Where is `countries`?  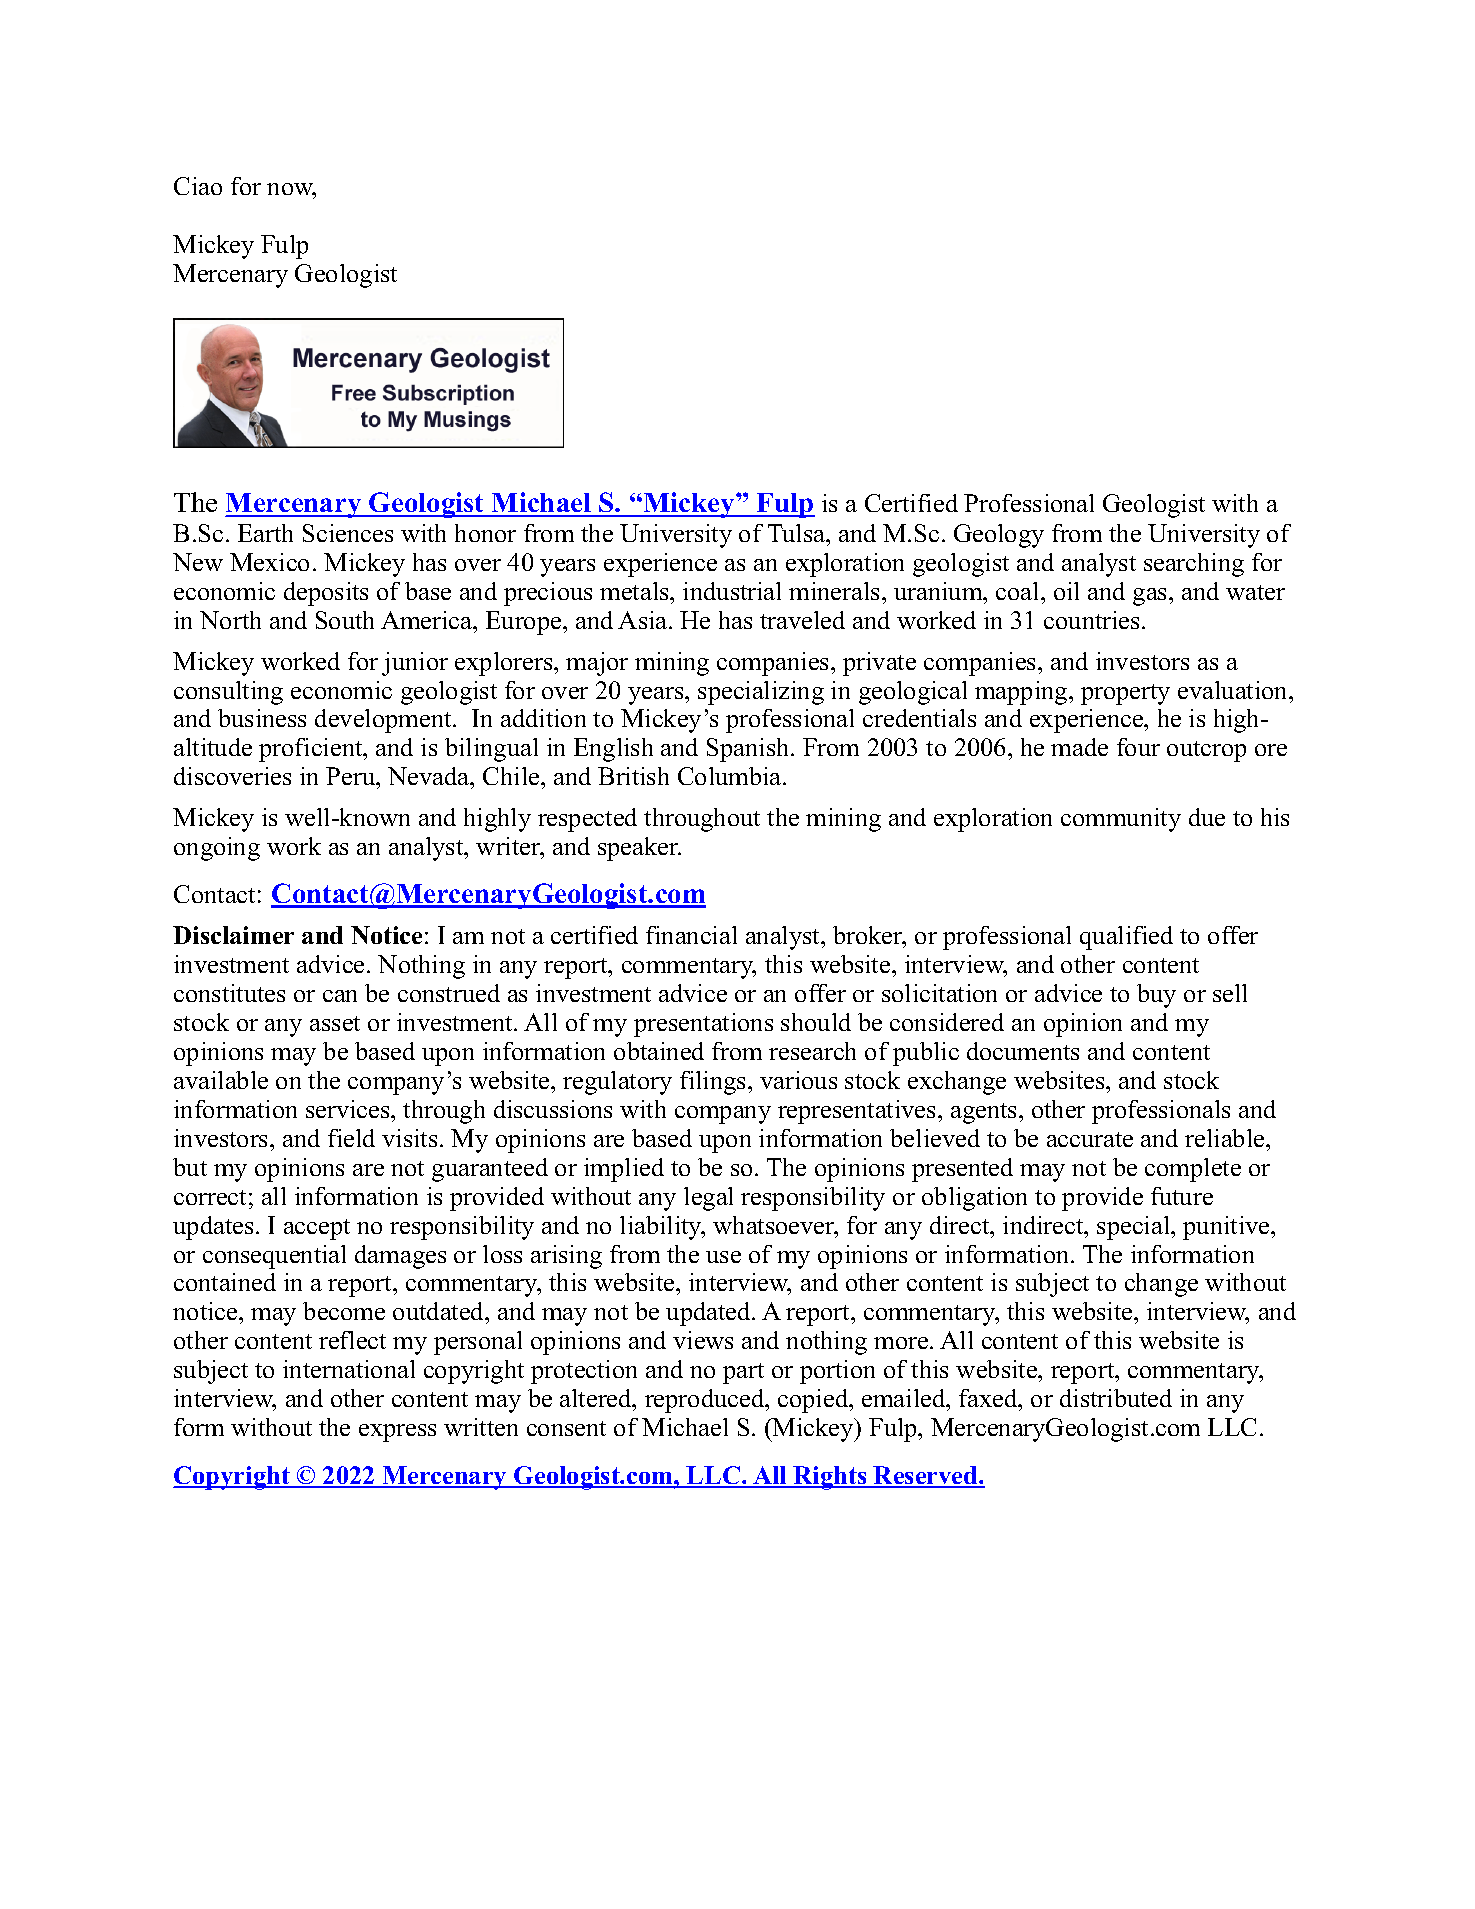
countries is located at coordinates (1091, 620).
